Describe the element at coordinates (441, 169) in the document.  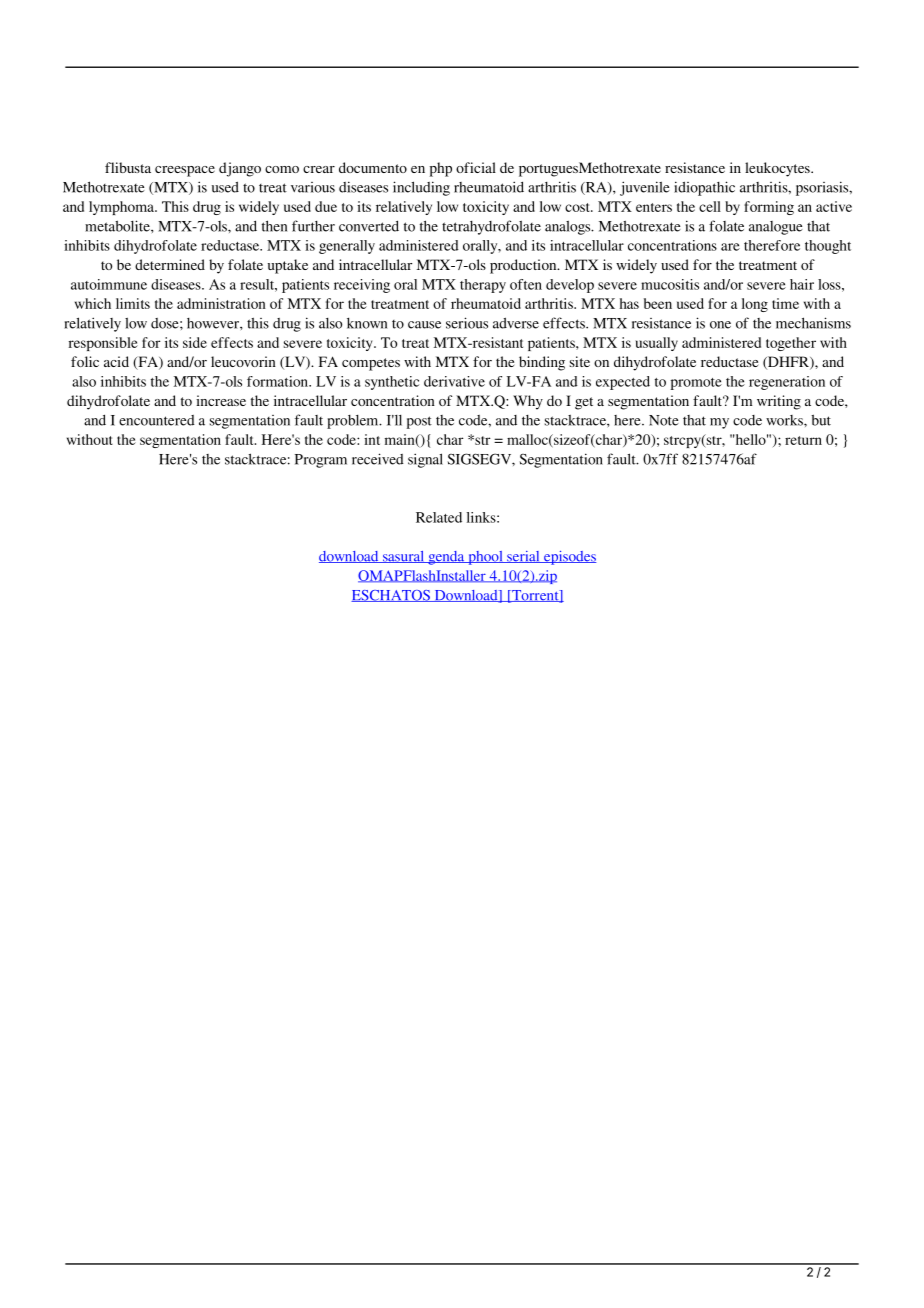
I see `php` at that location.
